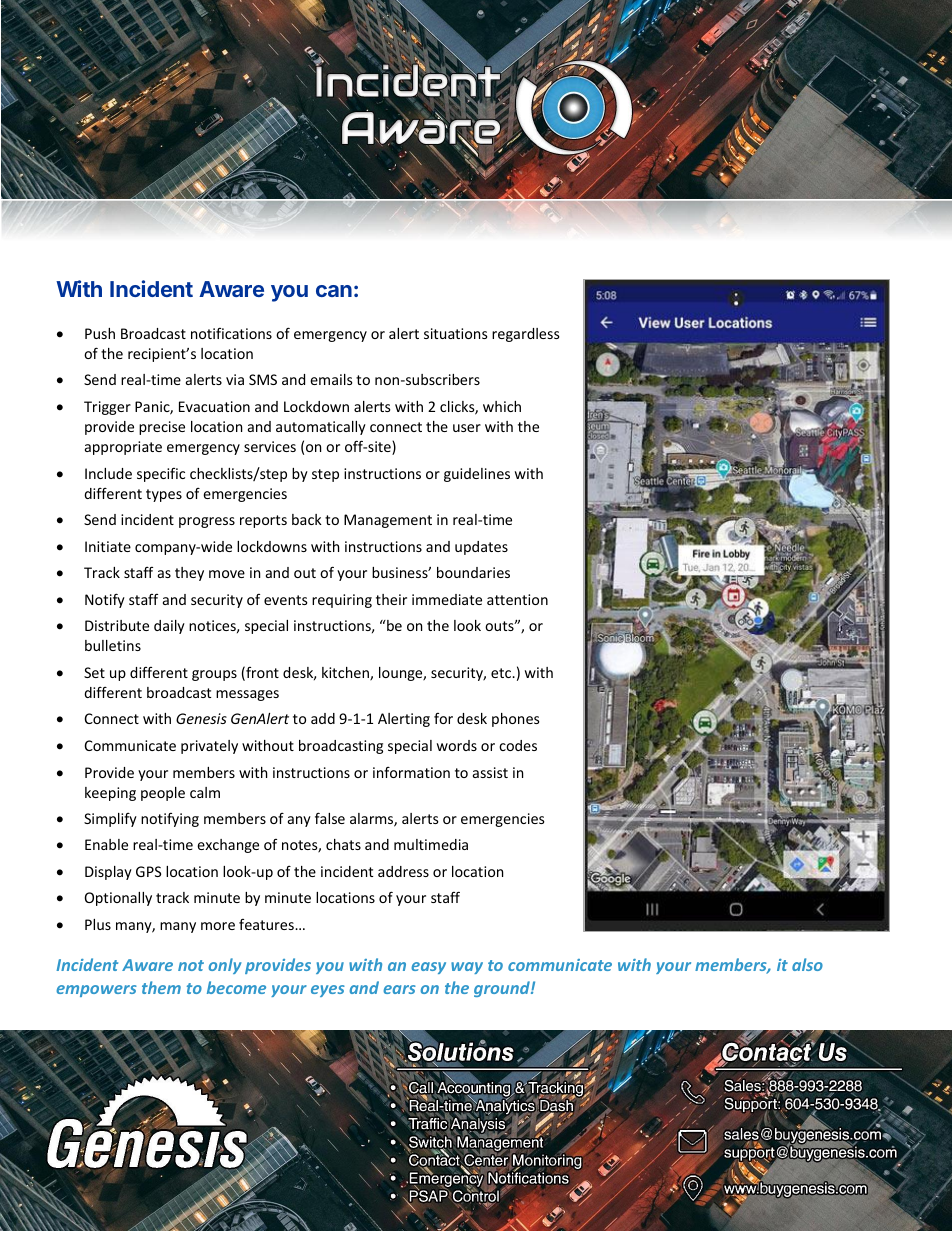 The width and height of the page is (952, 1233). I want to click on updates, so click(481, 548).
